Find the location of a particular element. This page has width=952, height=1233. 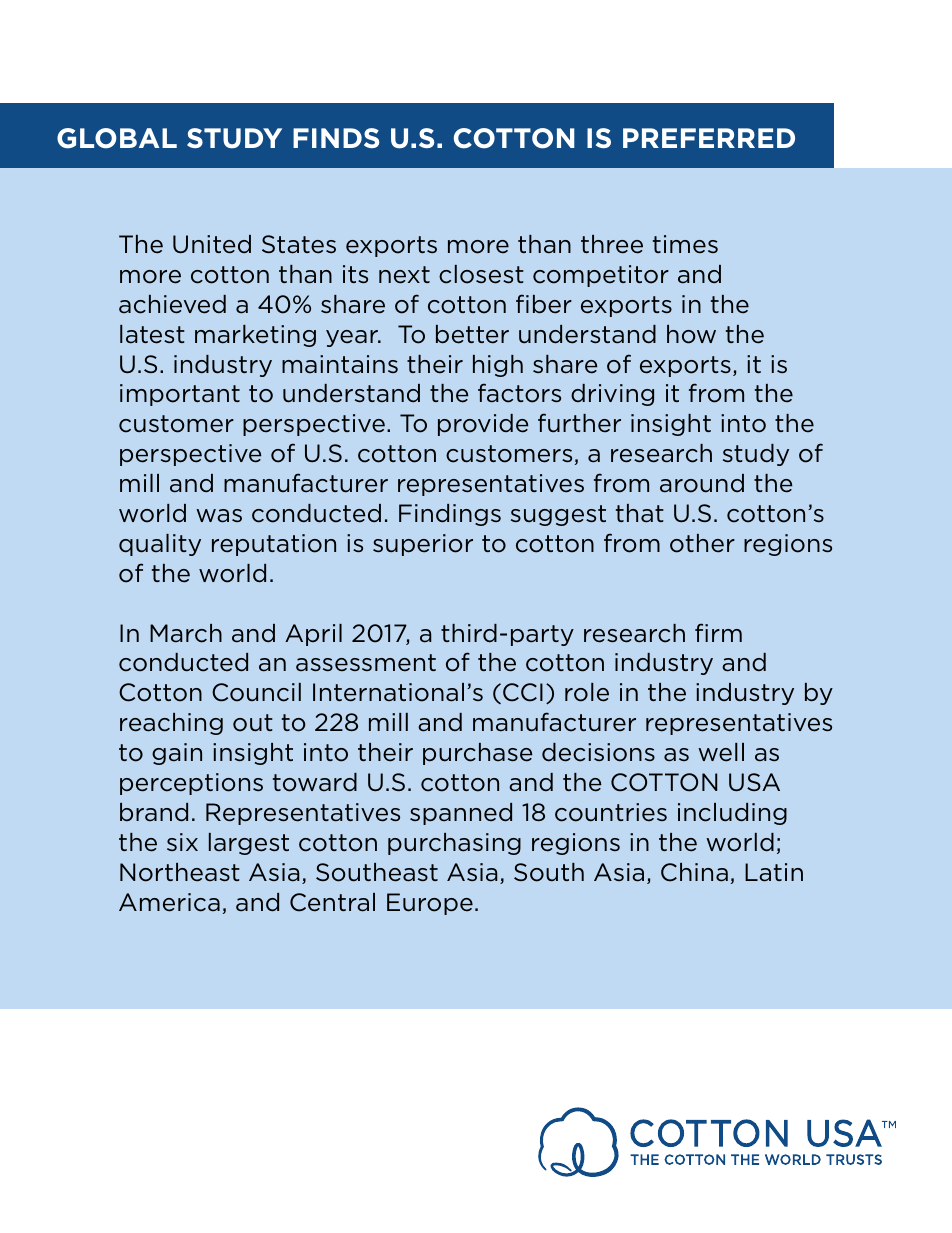

GLOBAL is located at coordinates (117, 138).
